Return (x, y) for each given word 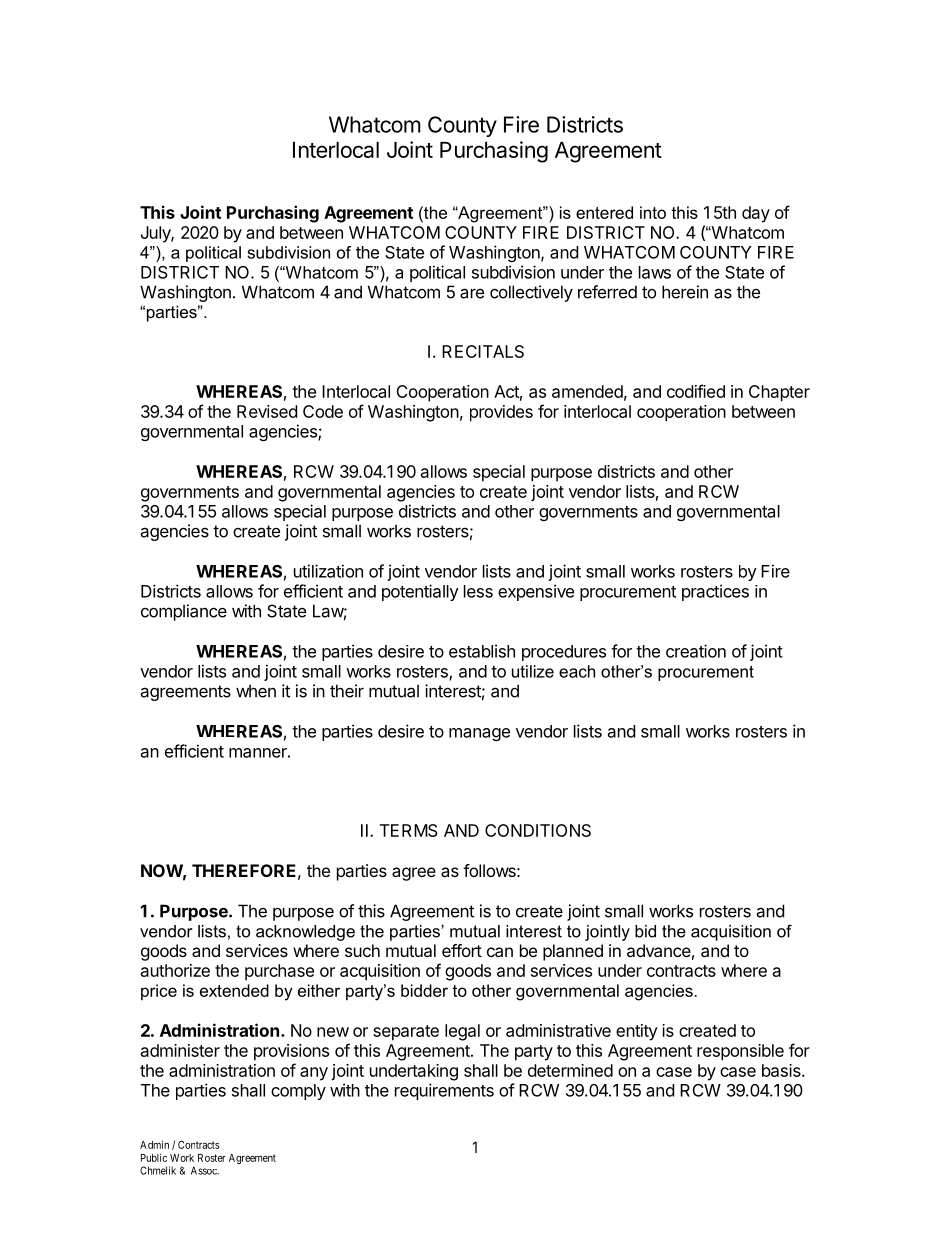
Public (154, 1157)
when (256, 691)
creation (696, 651)
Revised (267, 411)
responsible (740, 1052)
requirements (444, 1091)
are (472, 293)
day (756, 214)
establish (482, 651)
